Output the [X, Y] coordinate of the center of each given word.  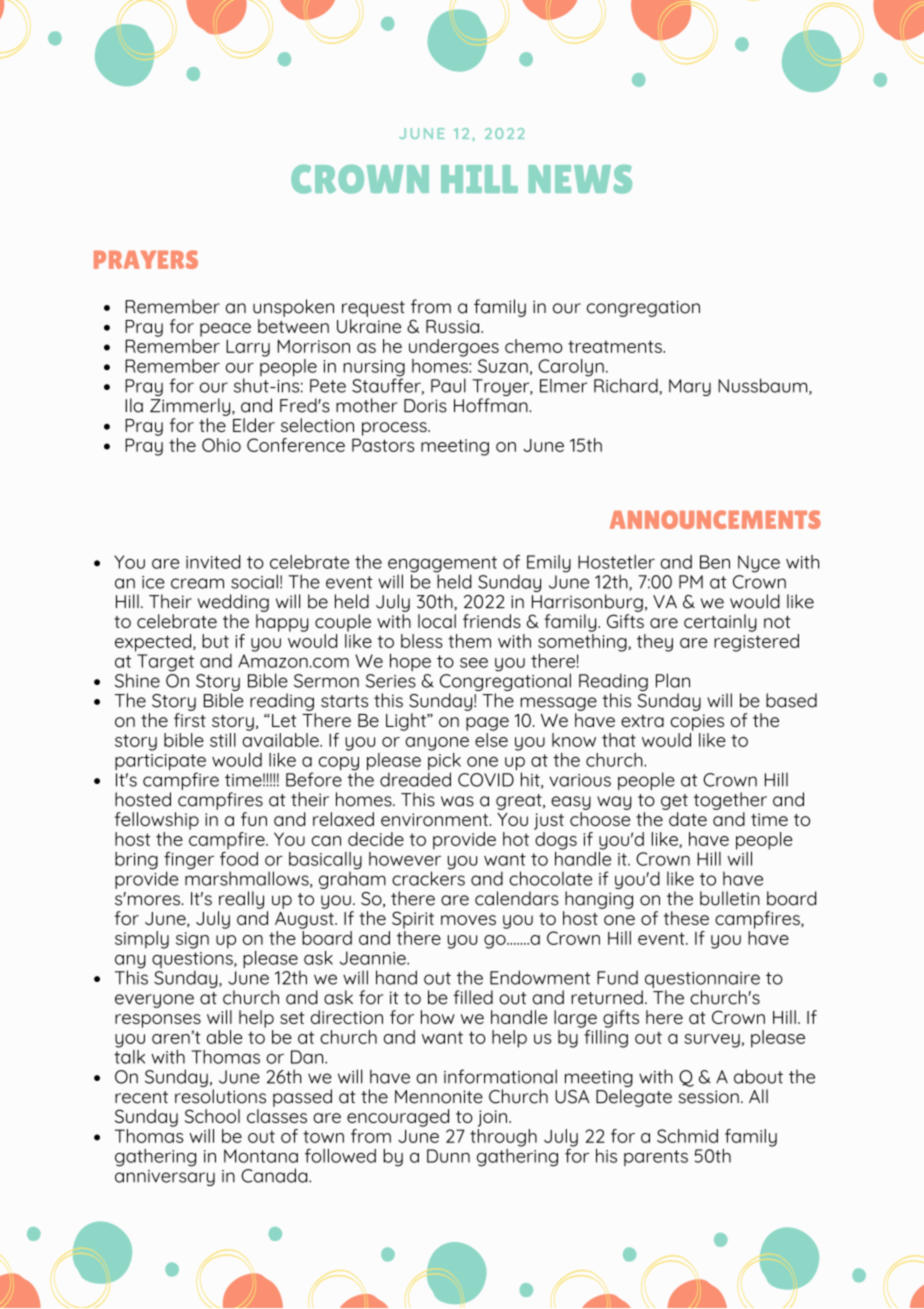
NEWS [580, 179]
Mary [690, 387]
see [474, 663]
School [212, 1116]
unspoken [293, 308]
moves [468, 920]
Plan [673, 680]
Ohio [221, 445]
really [241, 900]
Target [165, 663]
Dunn [448, 1156]
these [686, 918]
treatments [616, 346]
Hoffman [492, 405]
